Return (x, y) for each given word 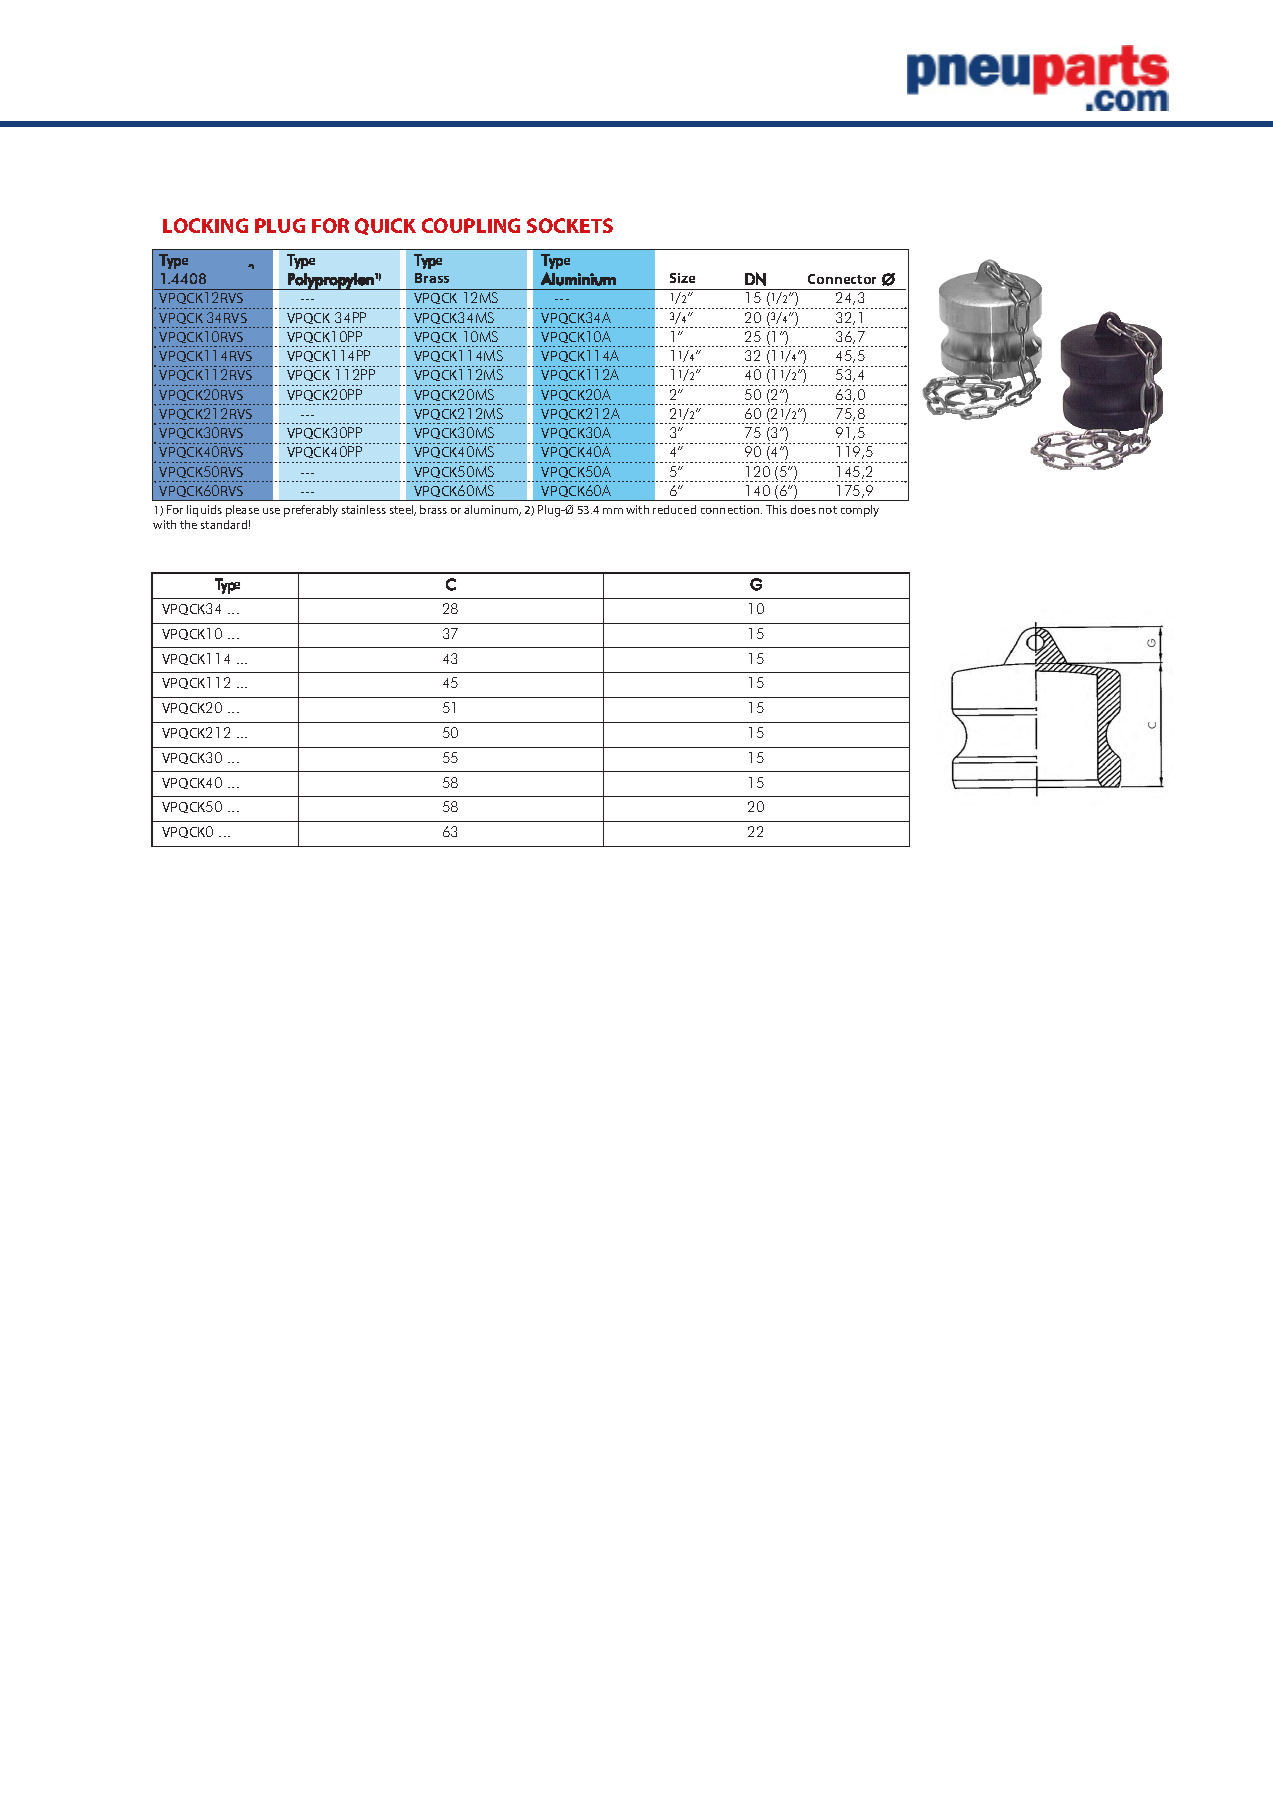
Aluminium (578, 279)
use (271, 511)
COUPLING (471, 225)
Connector (842, 279)
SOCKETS (570, 225)
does (803, 509)
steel (403, 510)
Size (682, 278)
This (776, 509)
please (242, 511)
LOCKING (205, 225)
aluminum (492, 510)
